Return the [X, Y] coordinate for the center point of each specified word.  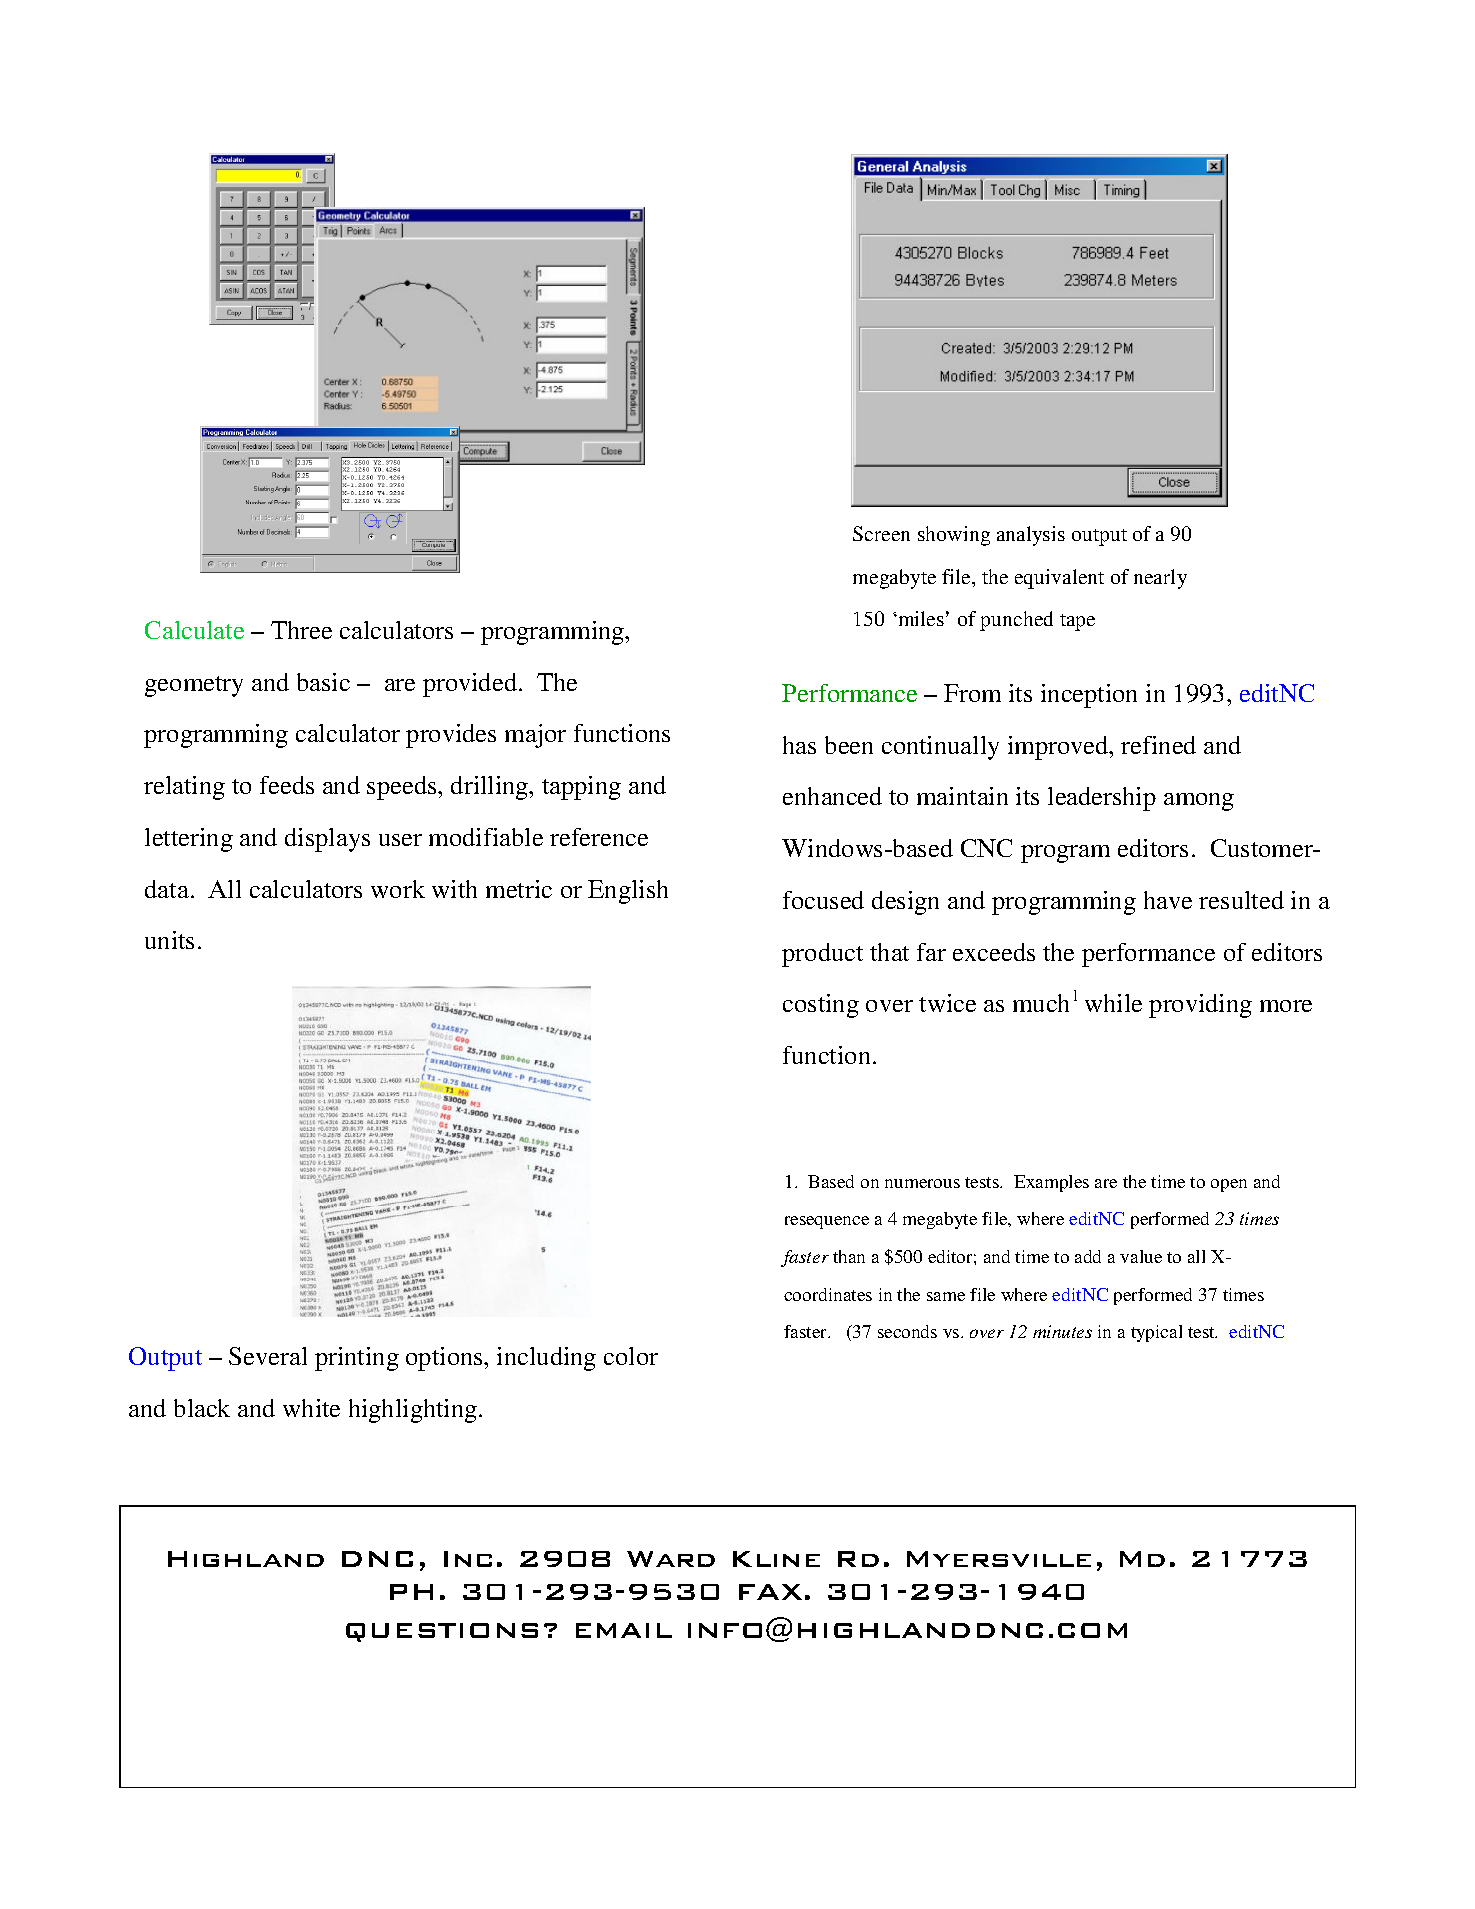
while [1113, 1003]
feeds [287, 785]
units [169, 940]
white [311, 1408]
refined [1158, 745]
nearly [1160, 579]
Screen [881, 533]
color [631, 1356]
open [1229, 1185]
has [799, 745]
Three [301, 630]
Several [268, 1356]
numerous [922, 1183]
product [822, 955]
